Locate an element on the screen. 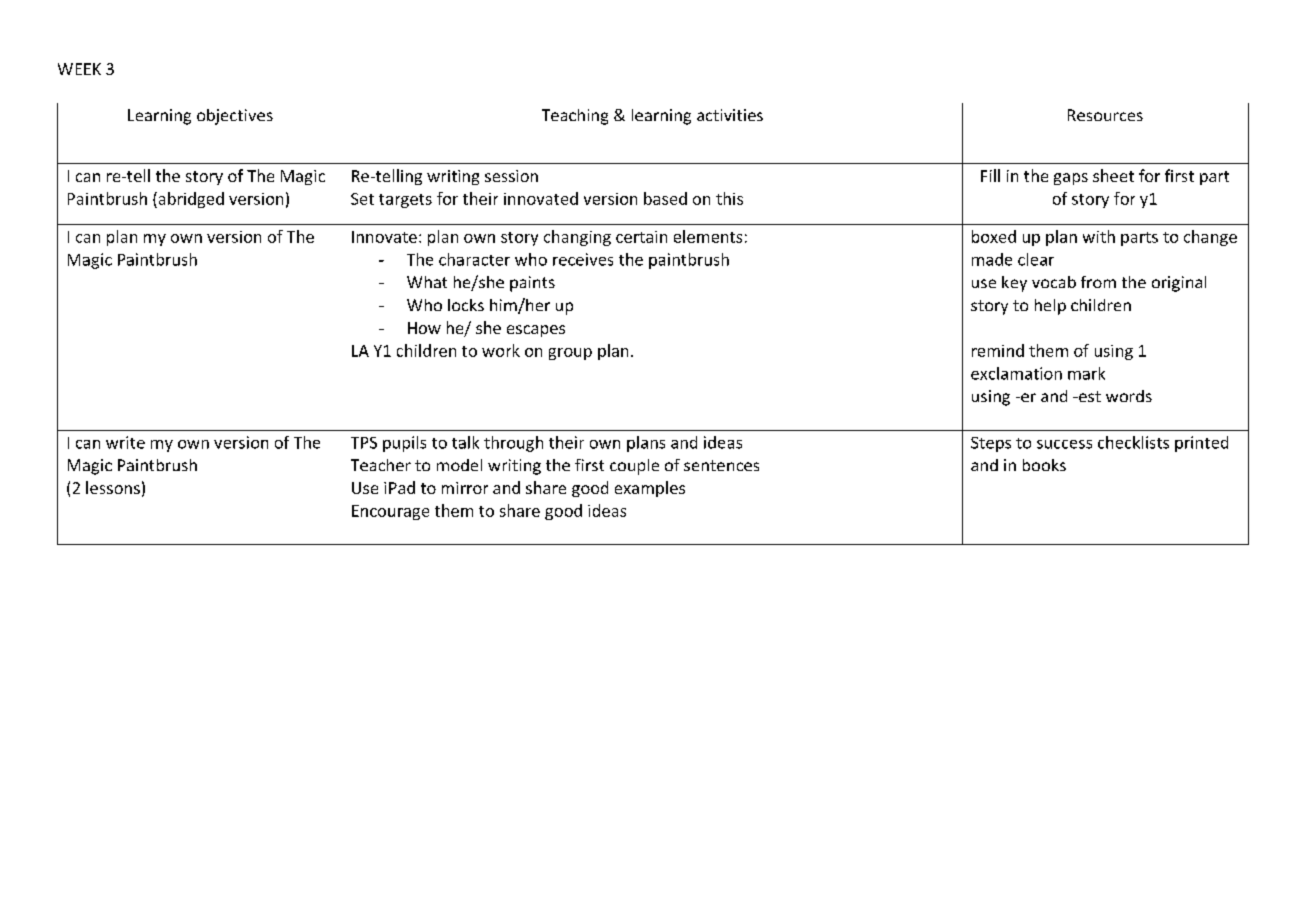  paints is located at coordinates (532, 284).
